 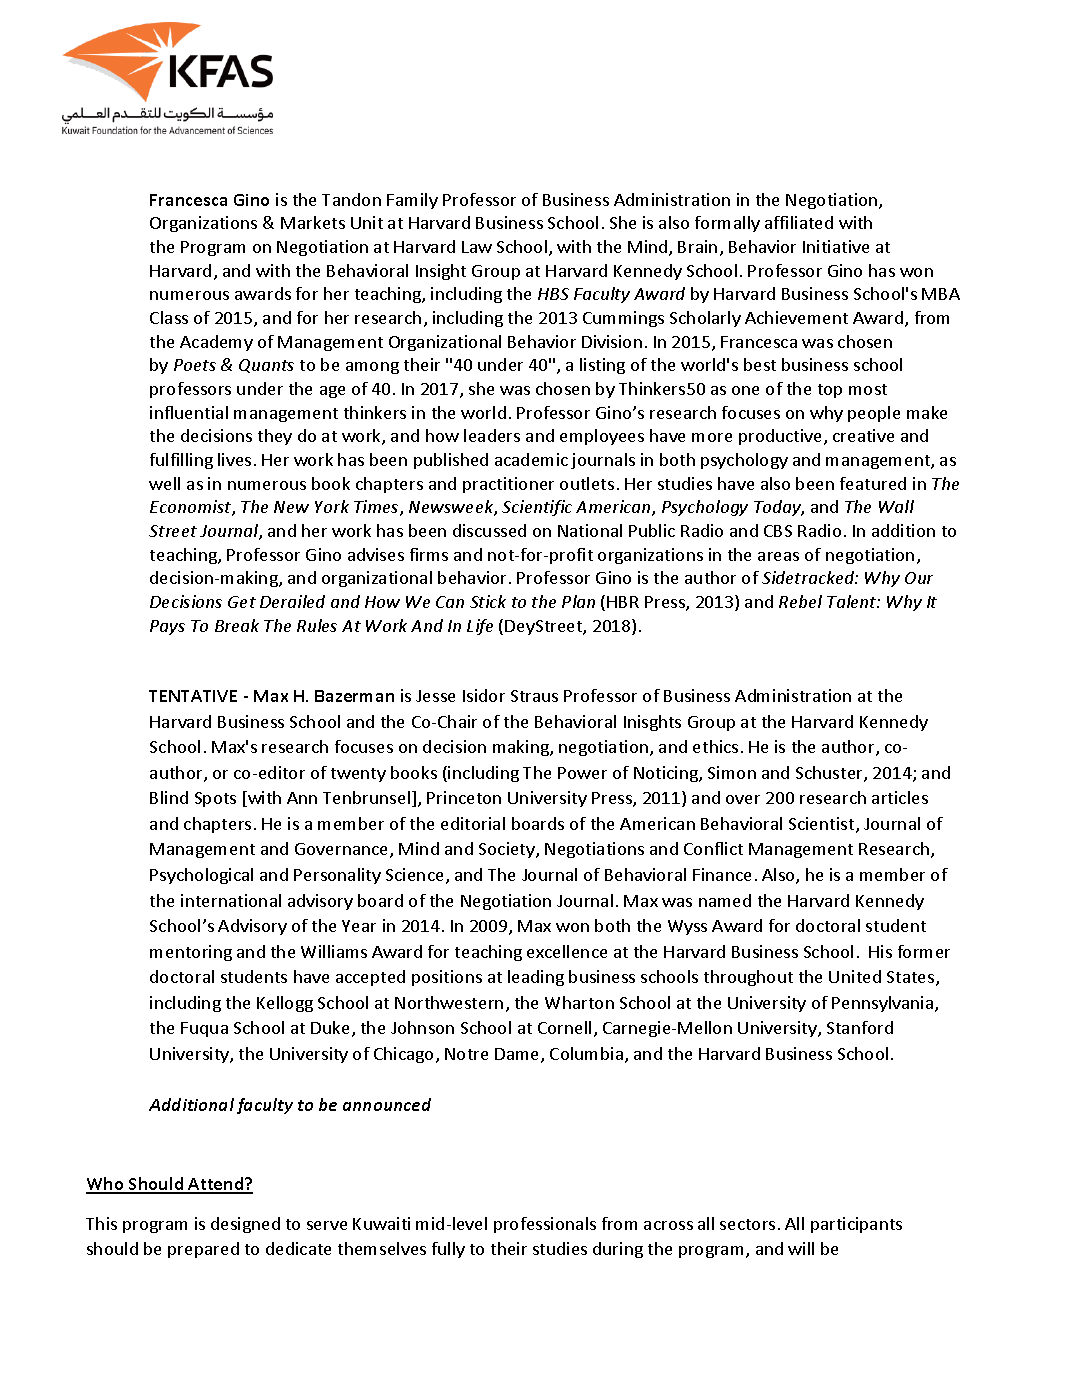 What do you see at coordinates (508, 850) in the screenshot?
I see `Society` at bounding box center [508, 850].
